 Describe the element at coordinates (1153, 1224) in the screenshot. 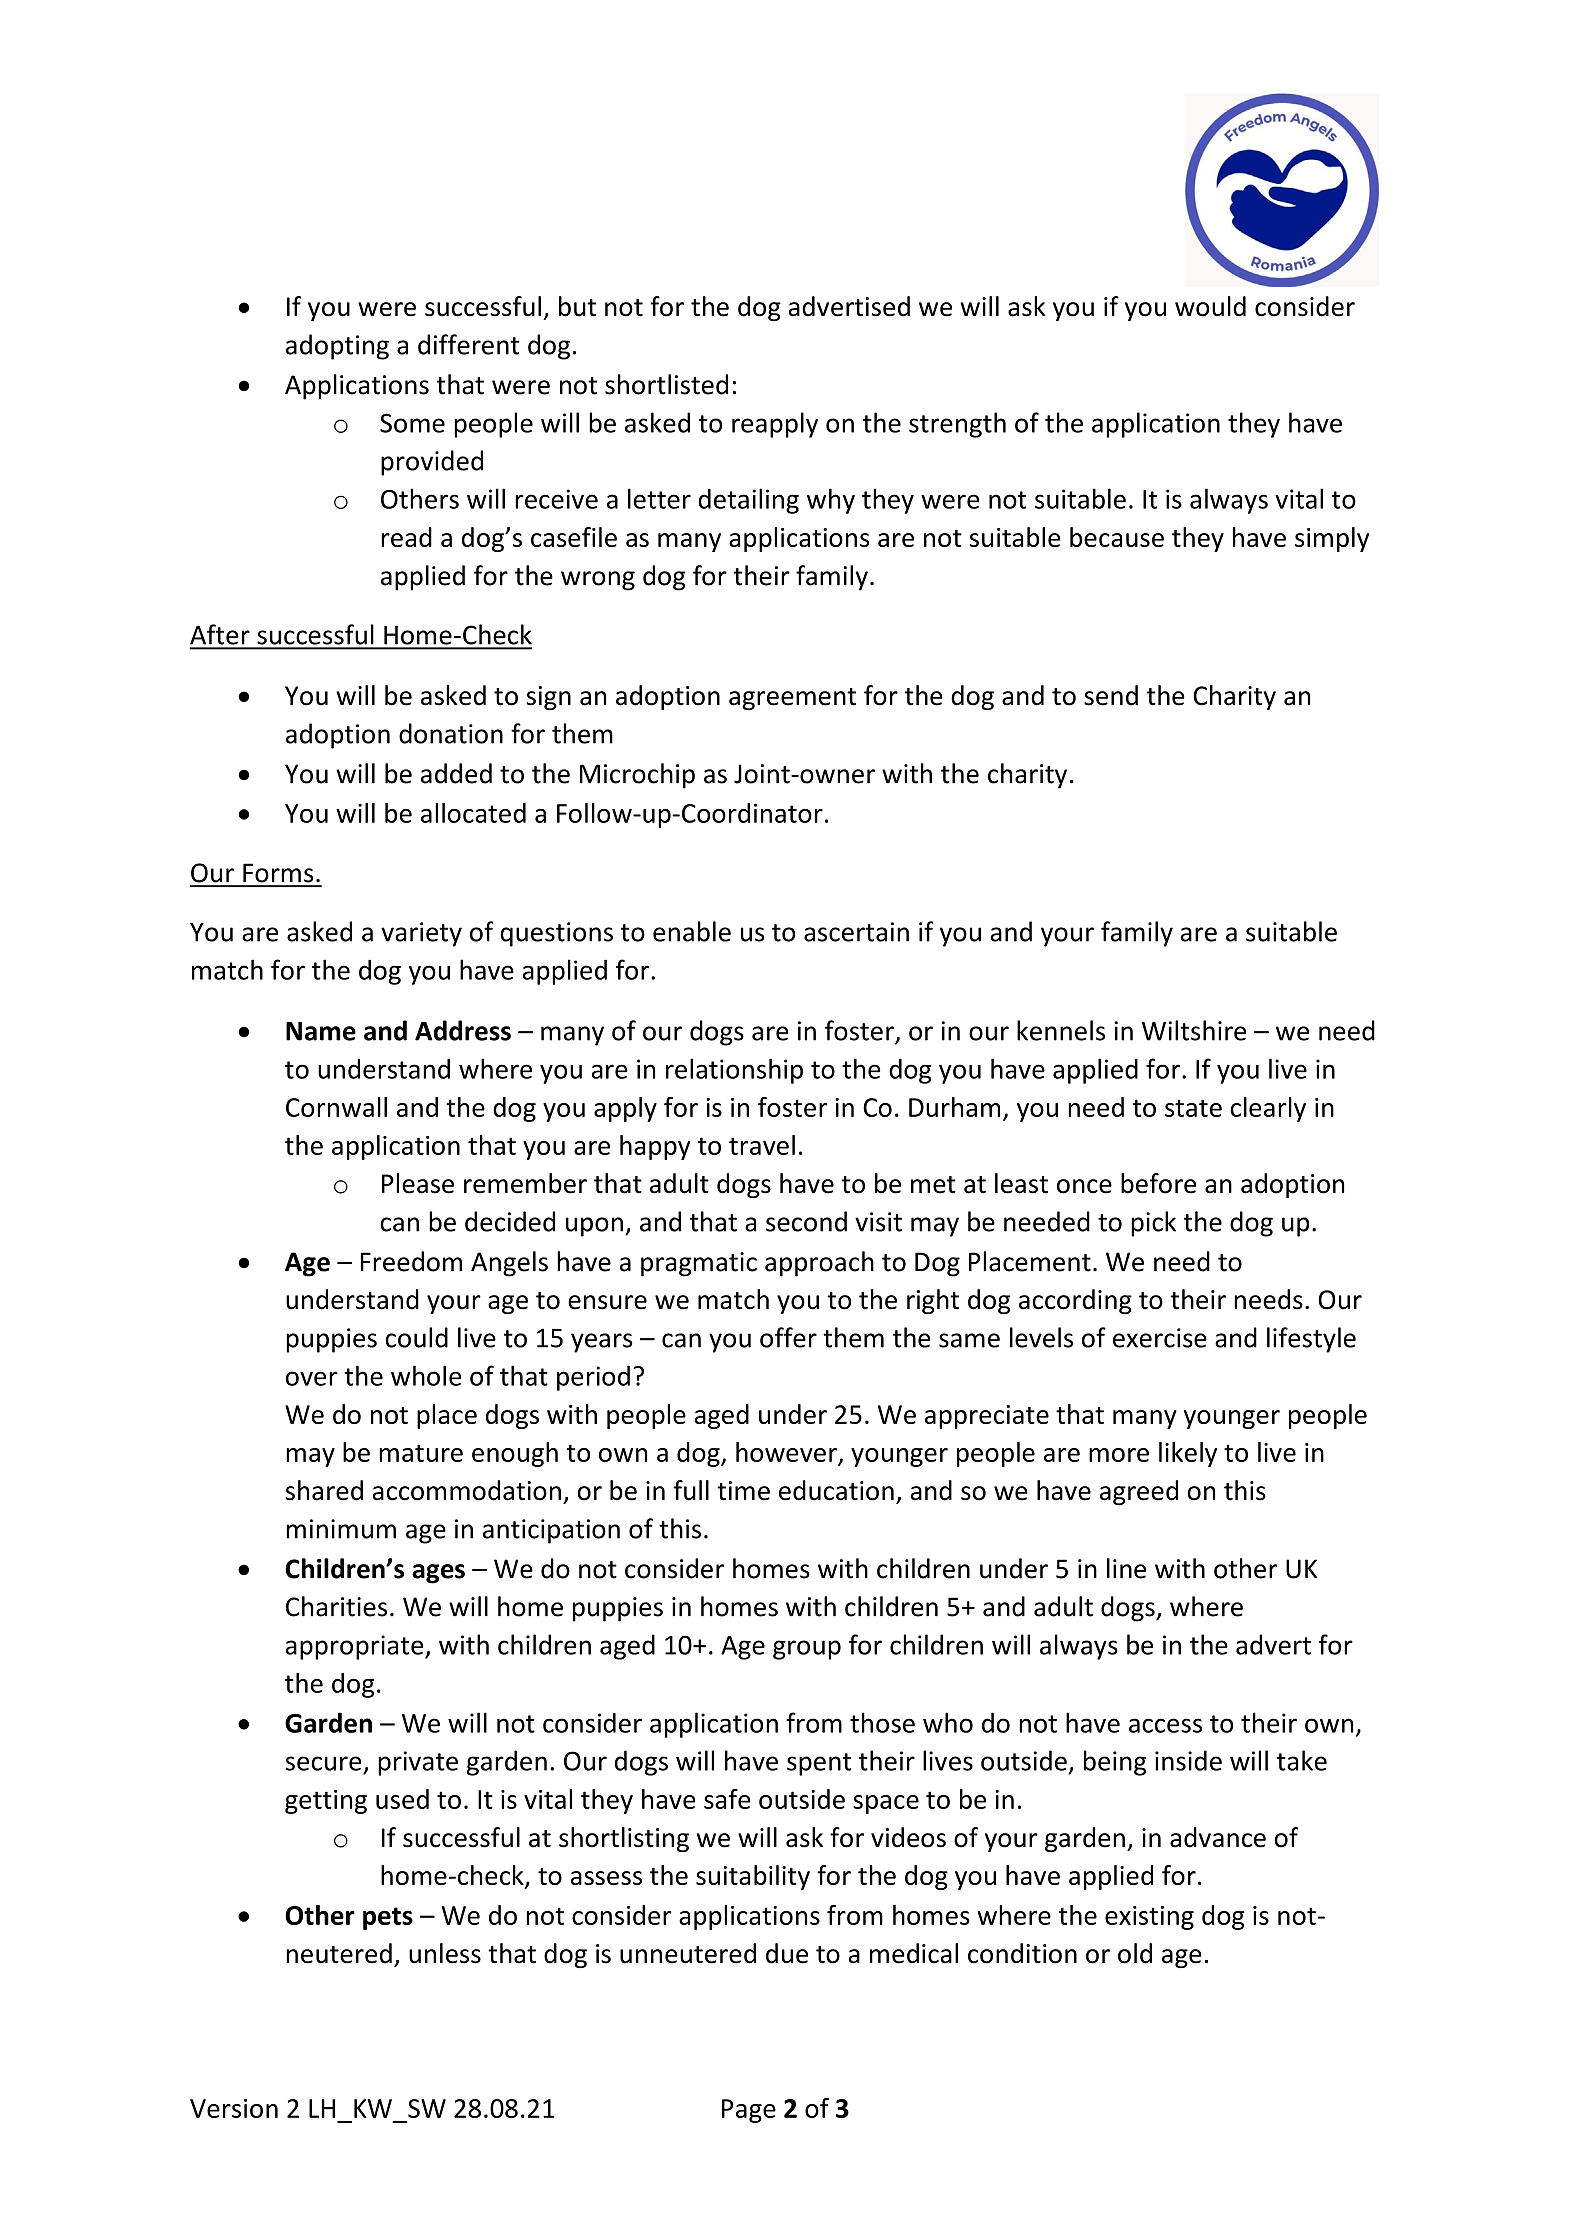

I see `pick` at that location.
